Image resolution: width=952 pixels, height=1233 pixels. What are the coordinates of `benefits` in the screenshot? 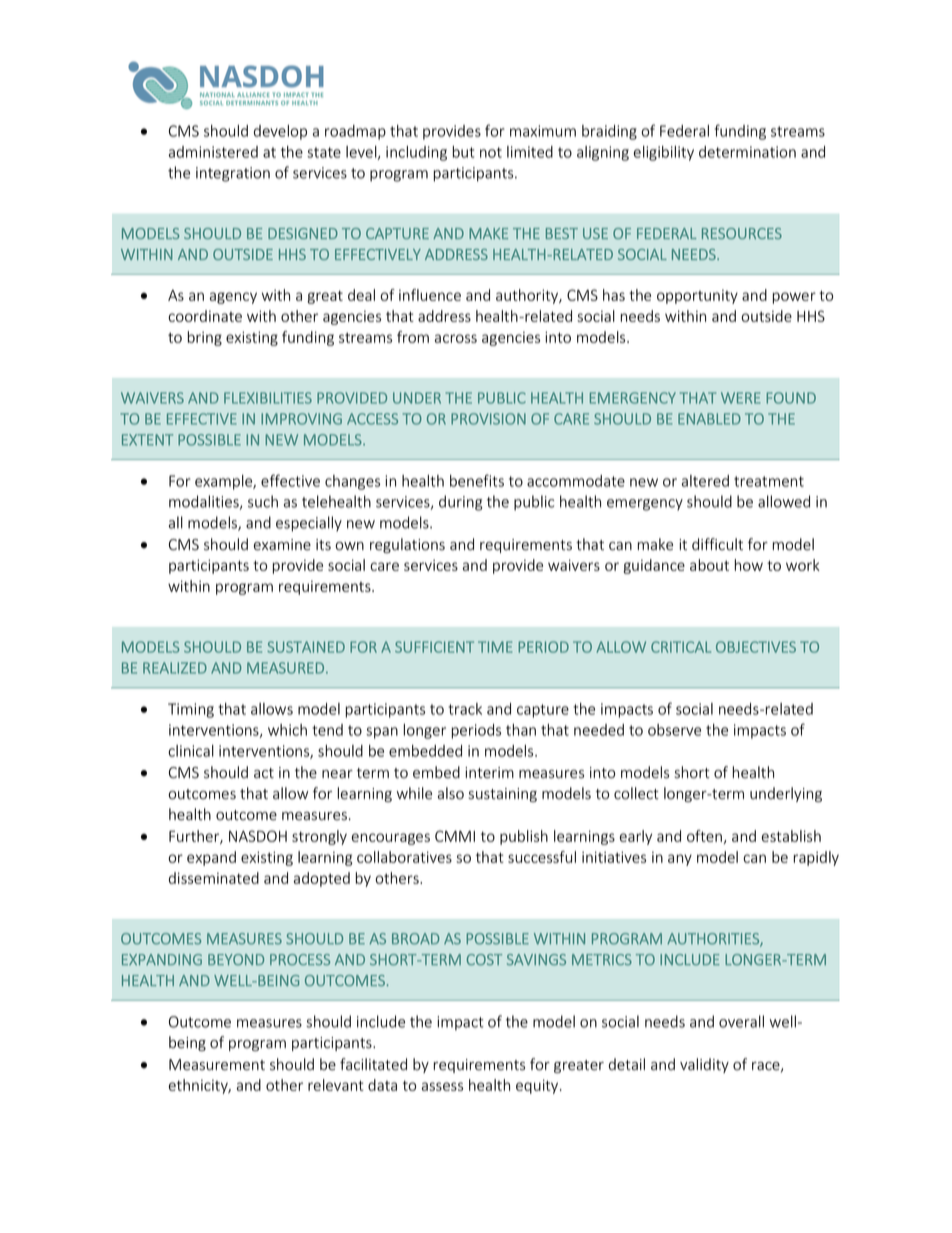 It's located at (477, 480).
